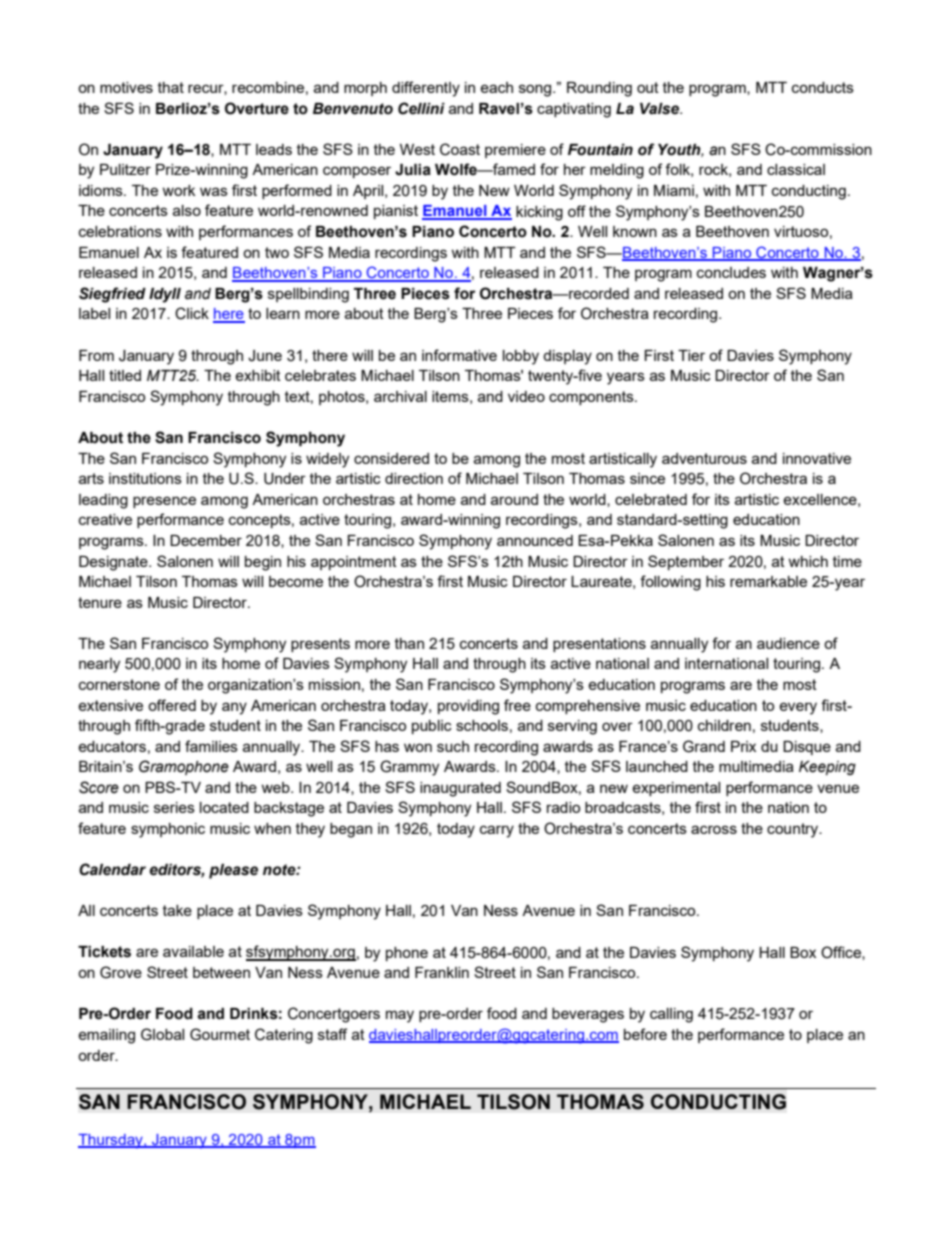 Image resolution: width=952 pixels, height=1233 pixels. I want to click on conducts, so click(823, 87).
